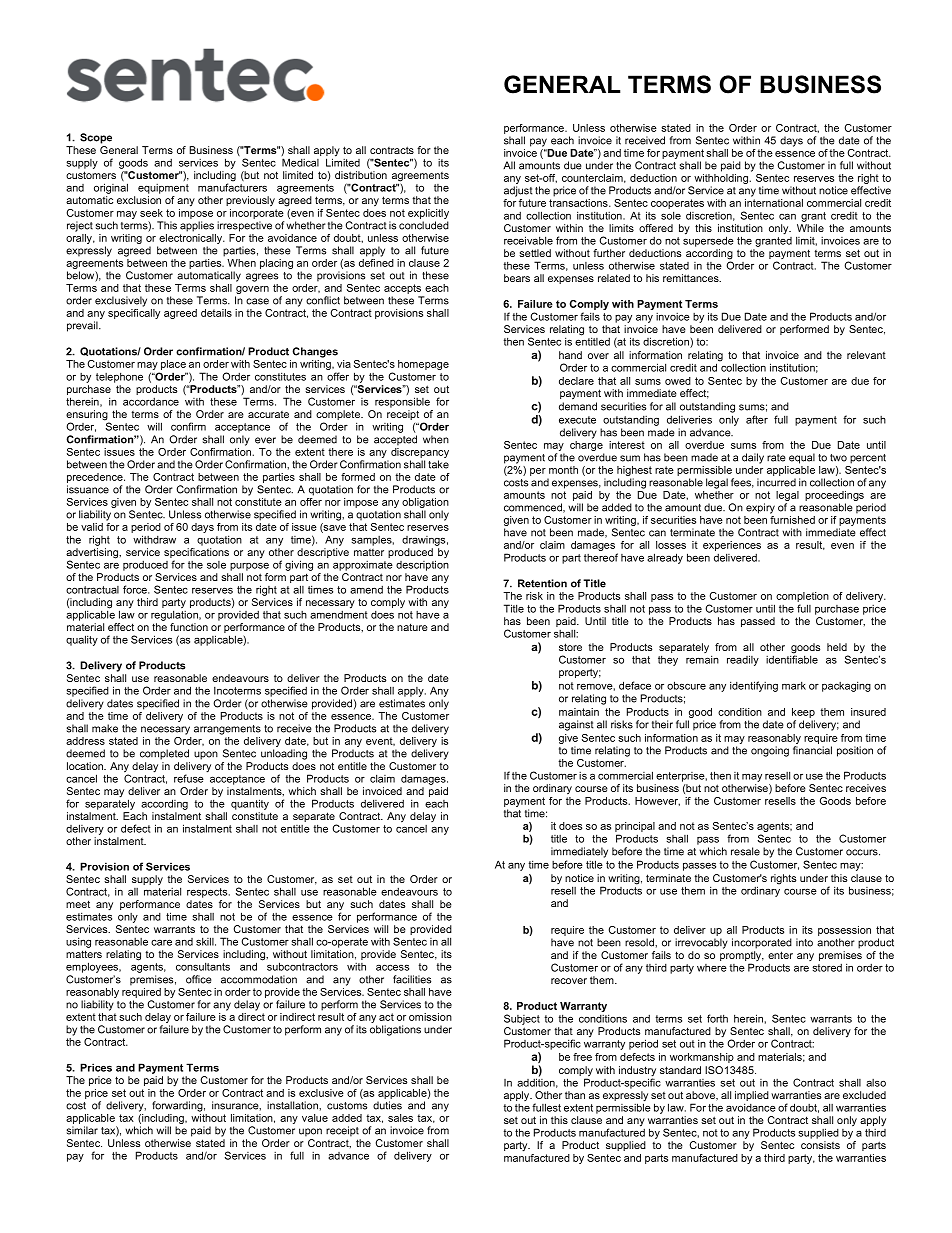 The width and height of the document is (952, 1233). I want to click on access, so click(392, 967).
